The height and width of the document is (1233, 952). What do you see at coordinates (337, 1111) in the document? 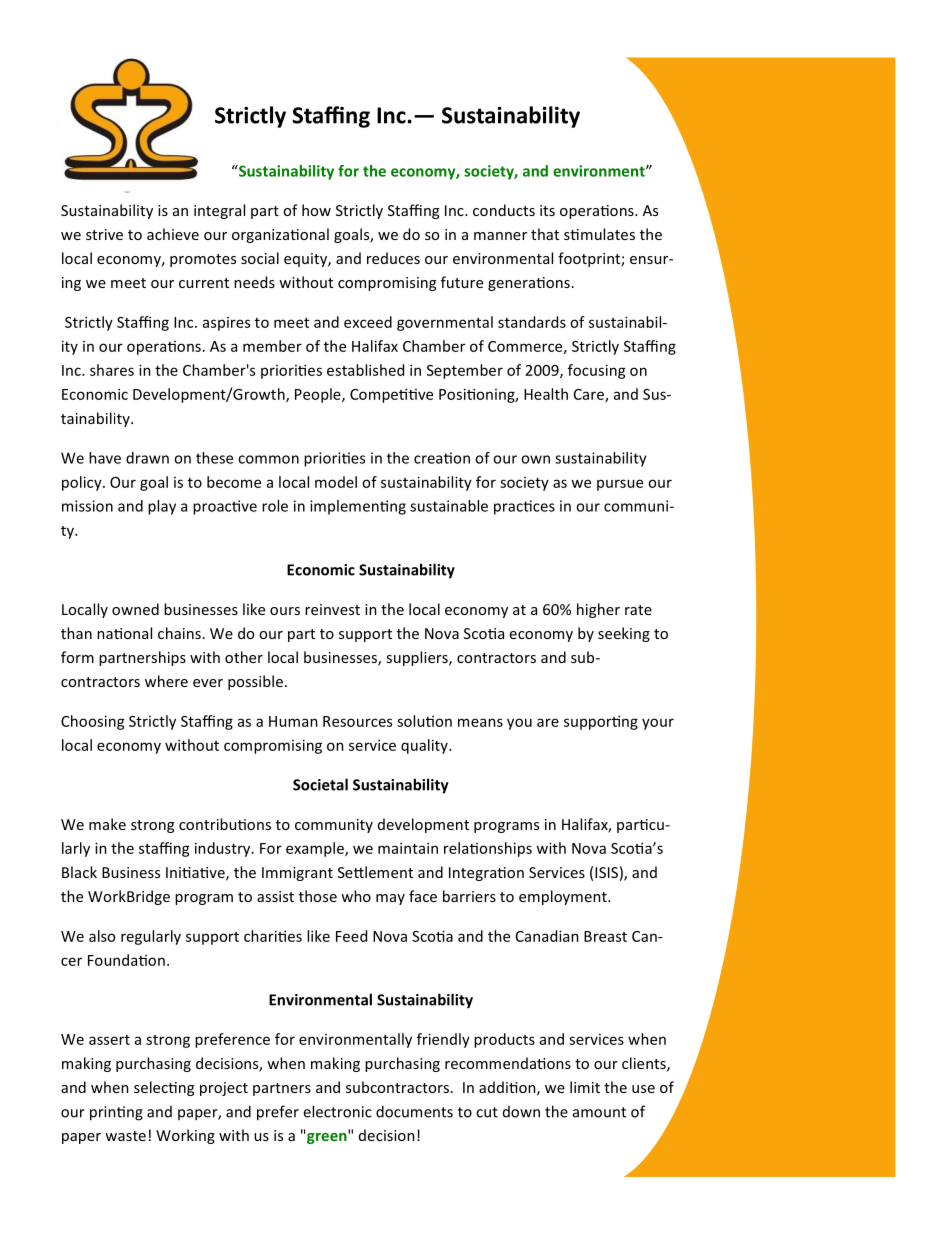
I see `electronic` at bounding box center [337, 1111].
